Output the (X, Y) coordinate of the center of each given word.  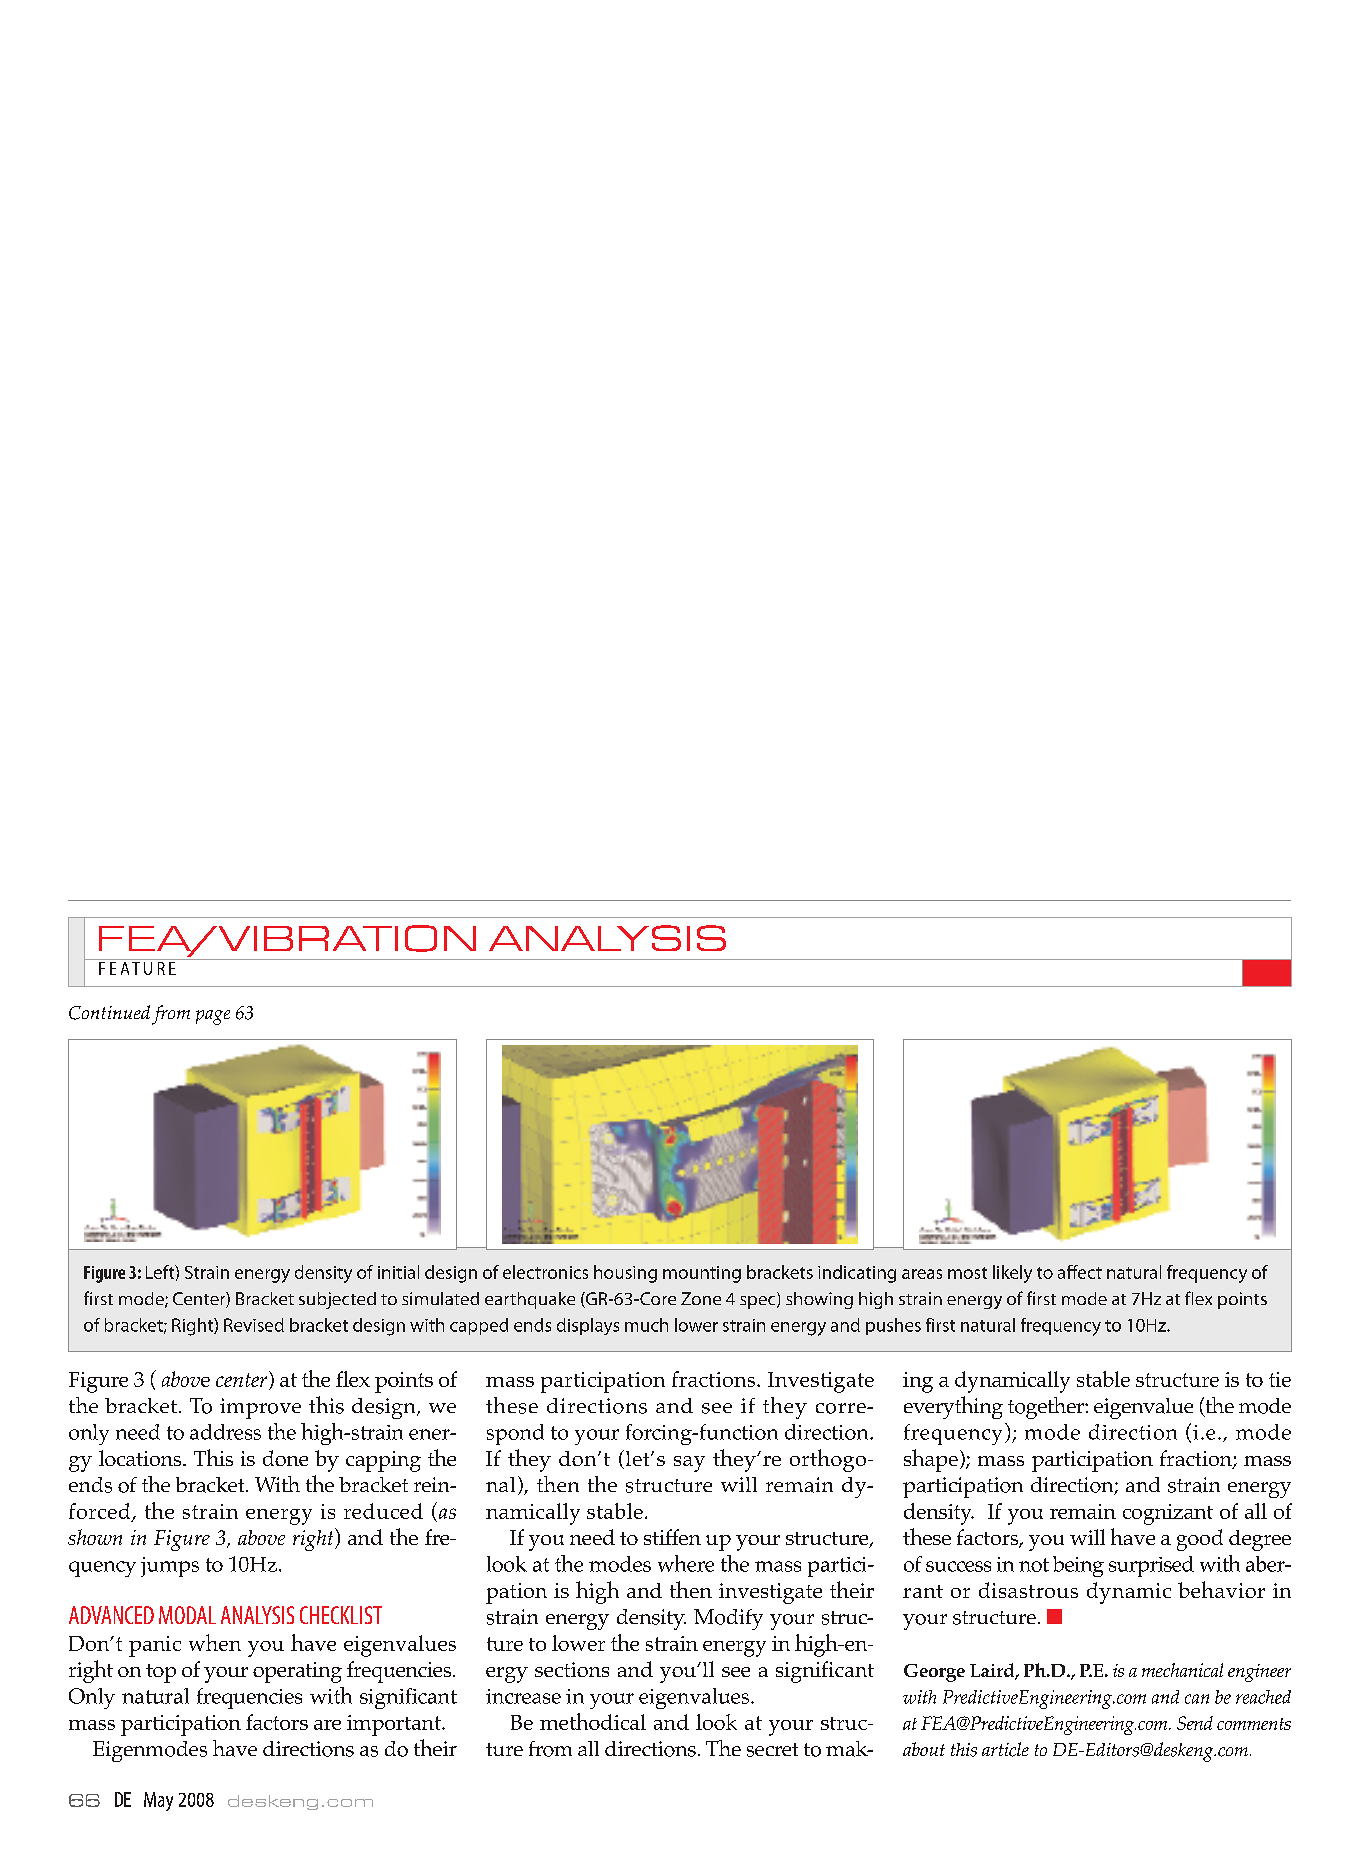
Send (1195, 1723)
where (686, 1563)
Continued (109, 1012)
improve (260, 1408)
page (213, 1017)
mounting (702, 1274)
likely (1012, 1274)
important (395, 1725)
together (1047, 1408)
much (646, 1325)
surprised (1151, 1566)
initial (398, 1272)
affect (1080, 1272)
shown (95, 1537)
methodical (593, 1721)
